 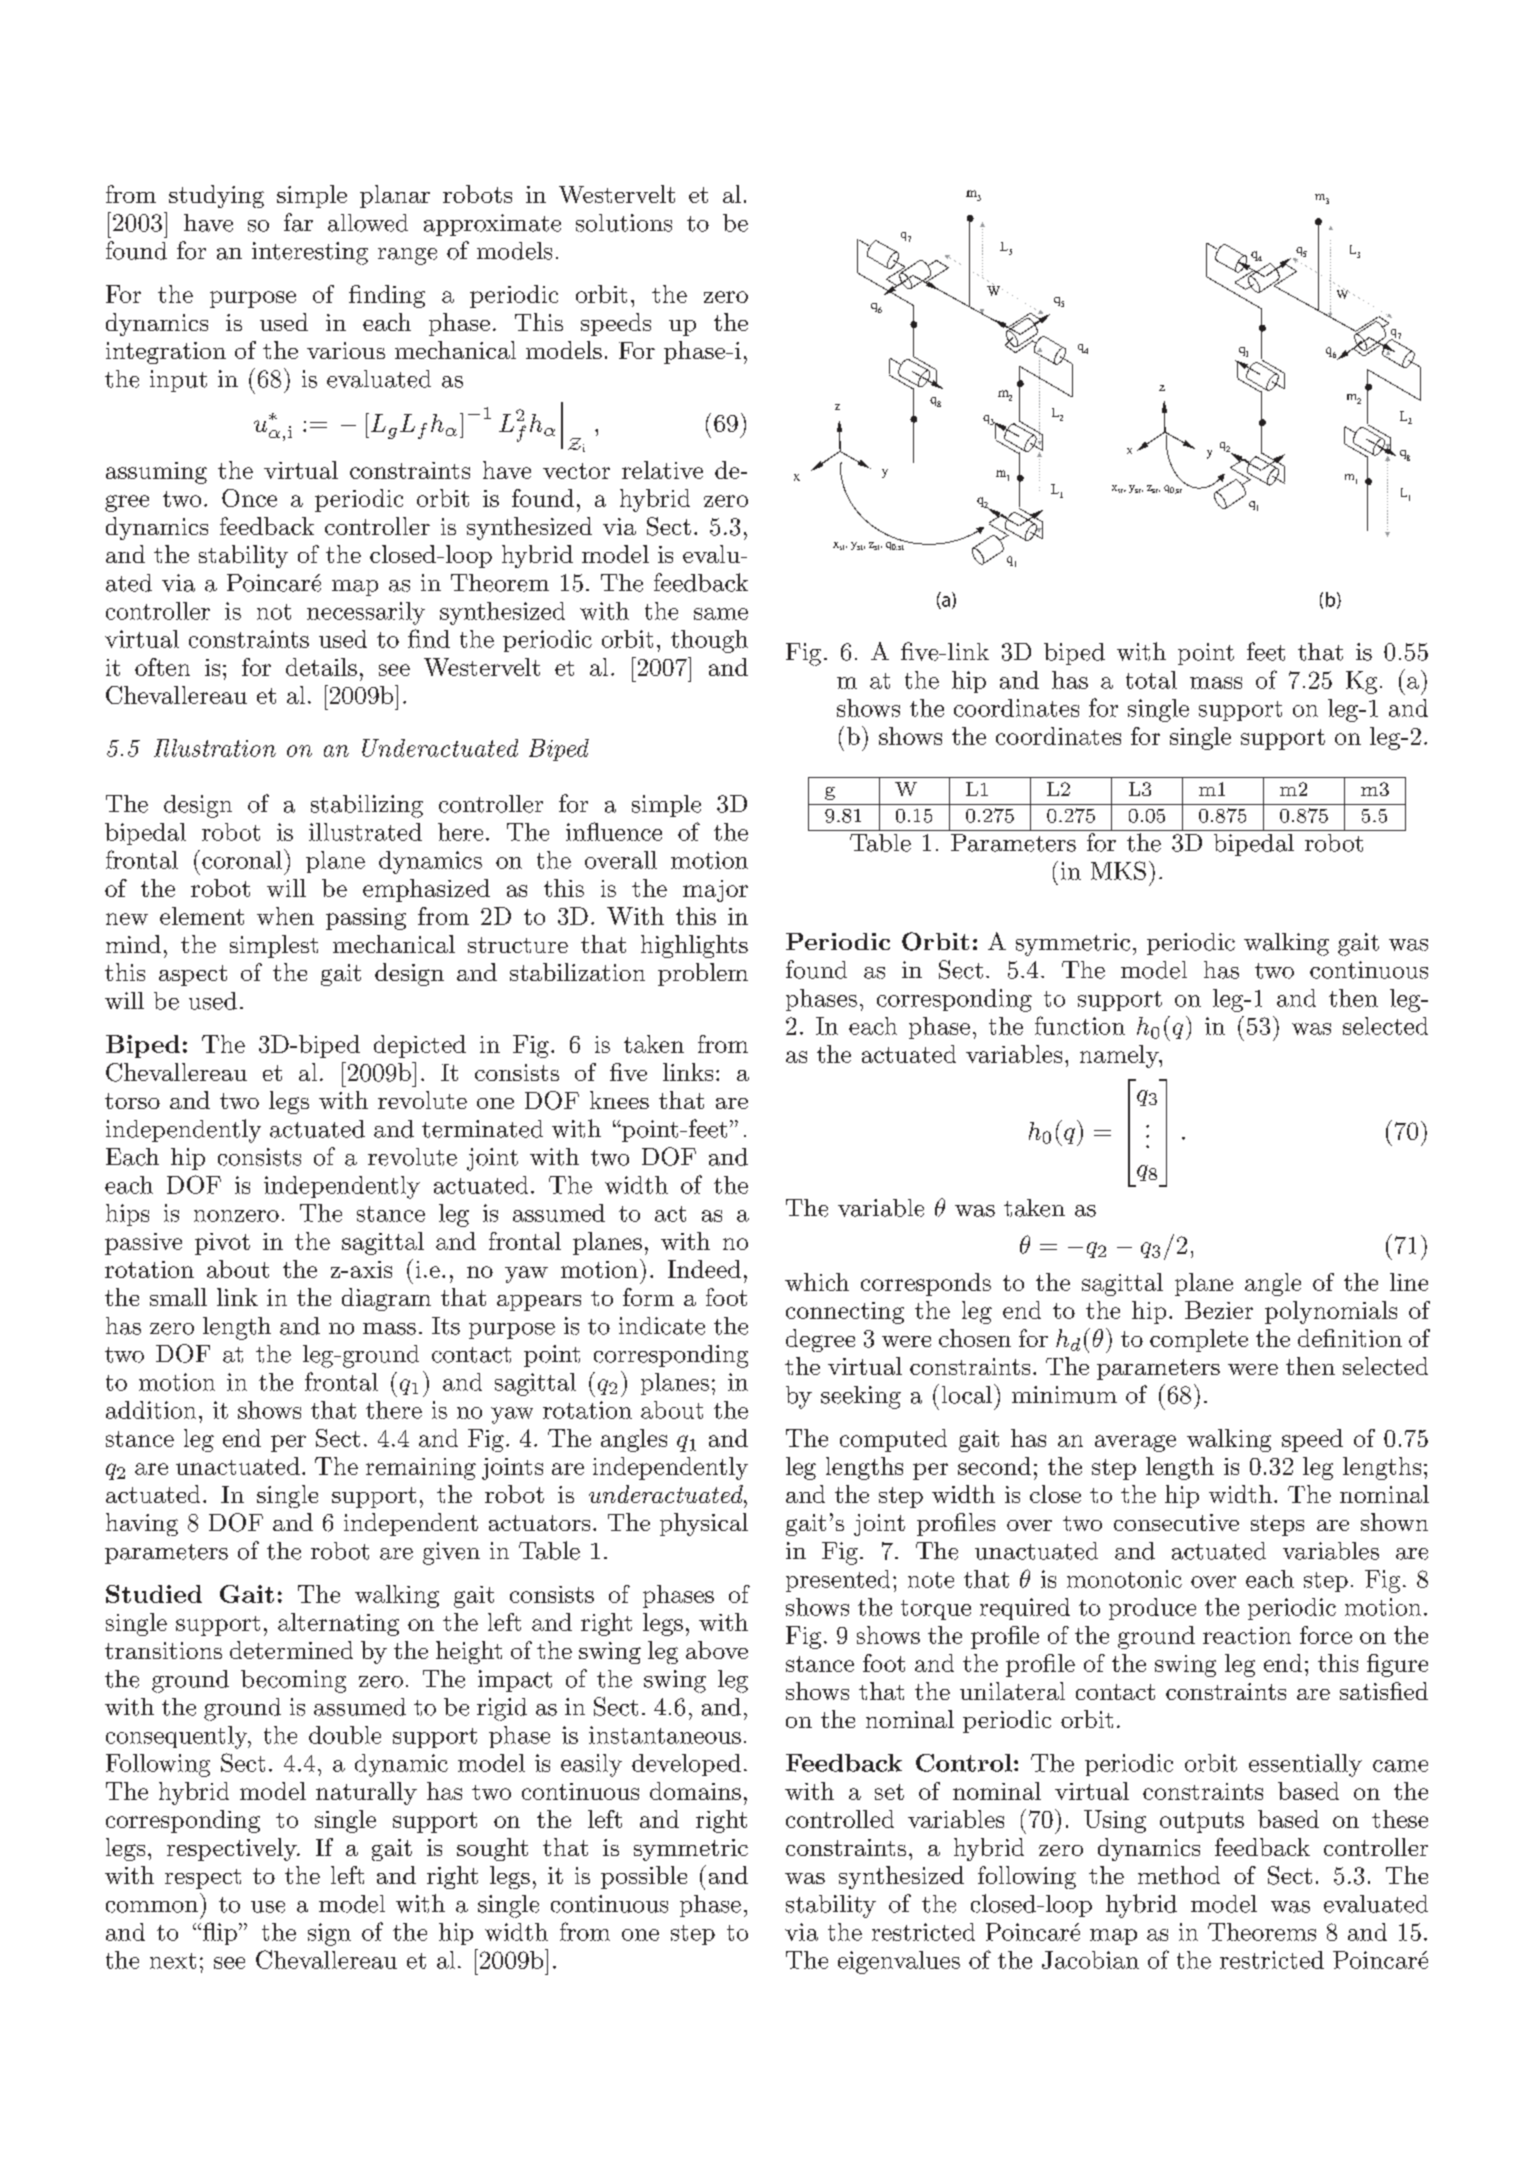 What do you see at coordinates (1151, 680) in the image?
I see `total` at bounding box center [1151, 680].
